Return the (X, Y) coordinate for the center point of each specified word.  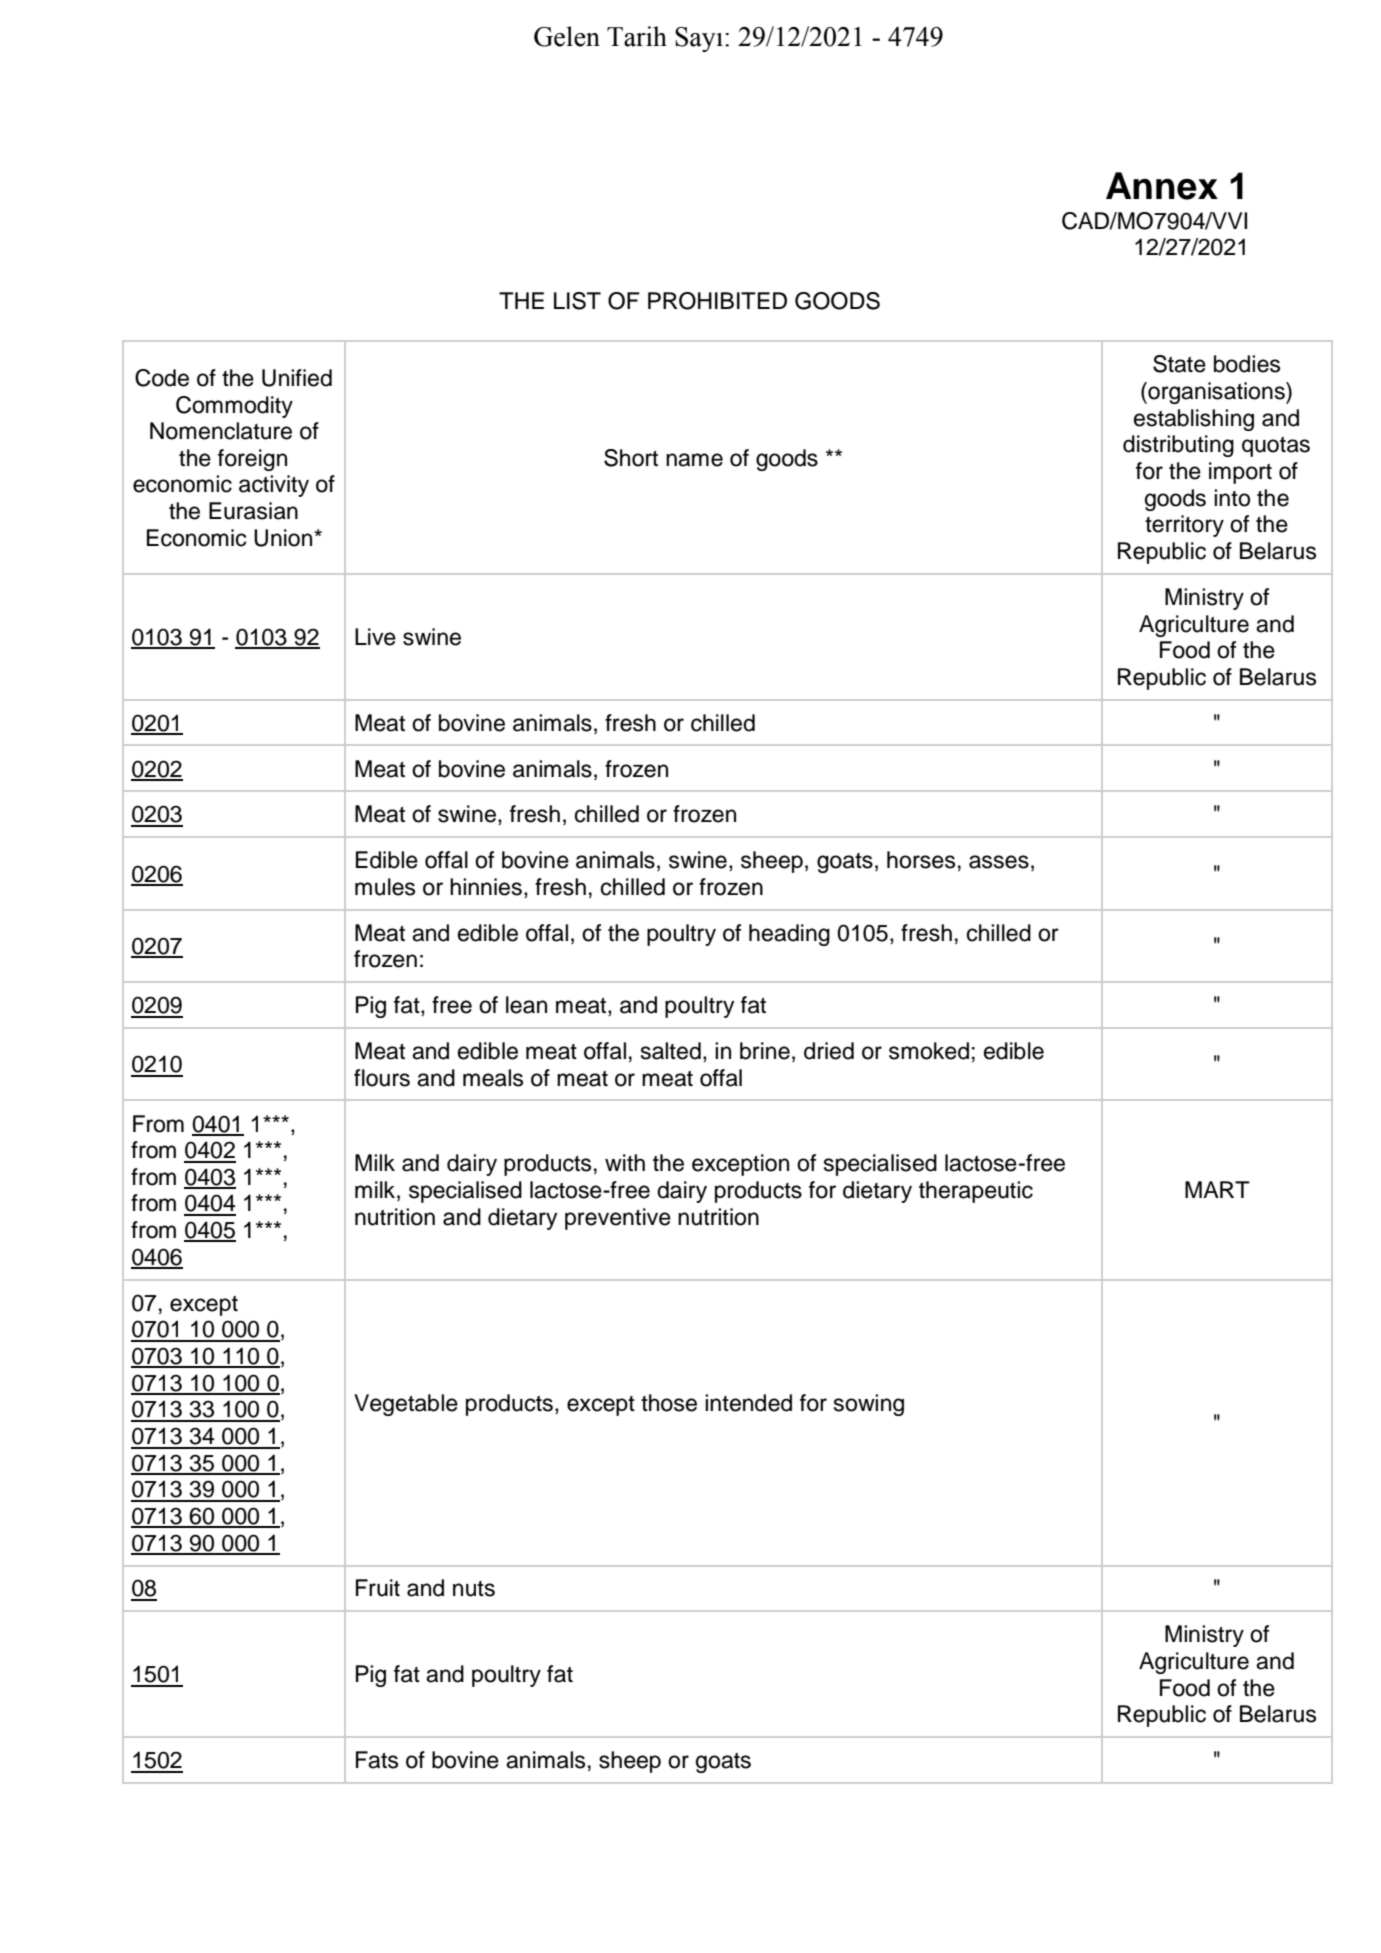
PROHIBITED (717, 301)
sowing (869, 1405)
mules (385, 887)
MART (1217, 1189)
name (694, 460)
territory (1184, 526)
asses (999, 862)
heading (789, 935)
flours (382, 1078)
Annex (1162, 186)
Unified (297, 378)
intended (748, 1403)
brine (765, 1051)
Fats (377, 1760)
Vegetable (406, 1405)
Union (284, 538)
